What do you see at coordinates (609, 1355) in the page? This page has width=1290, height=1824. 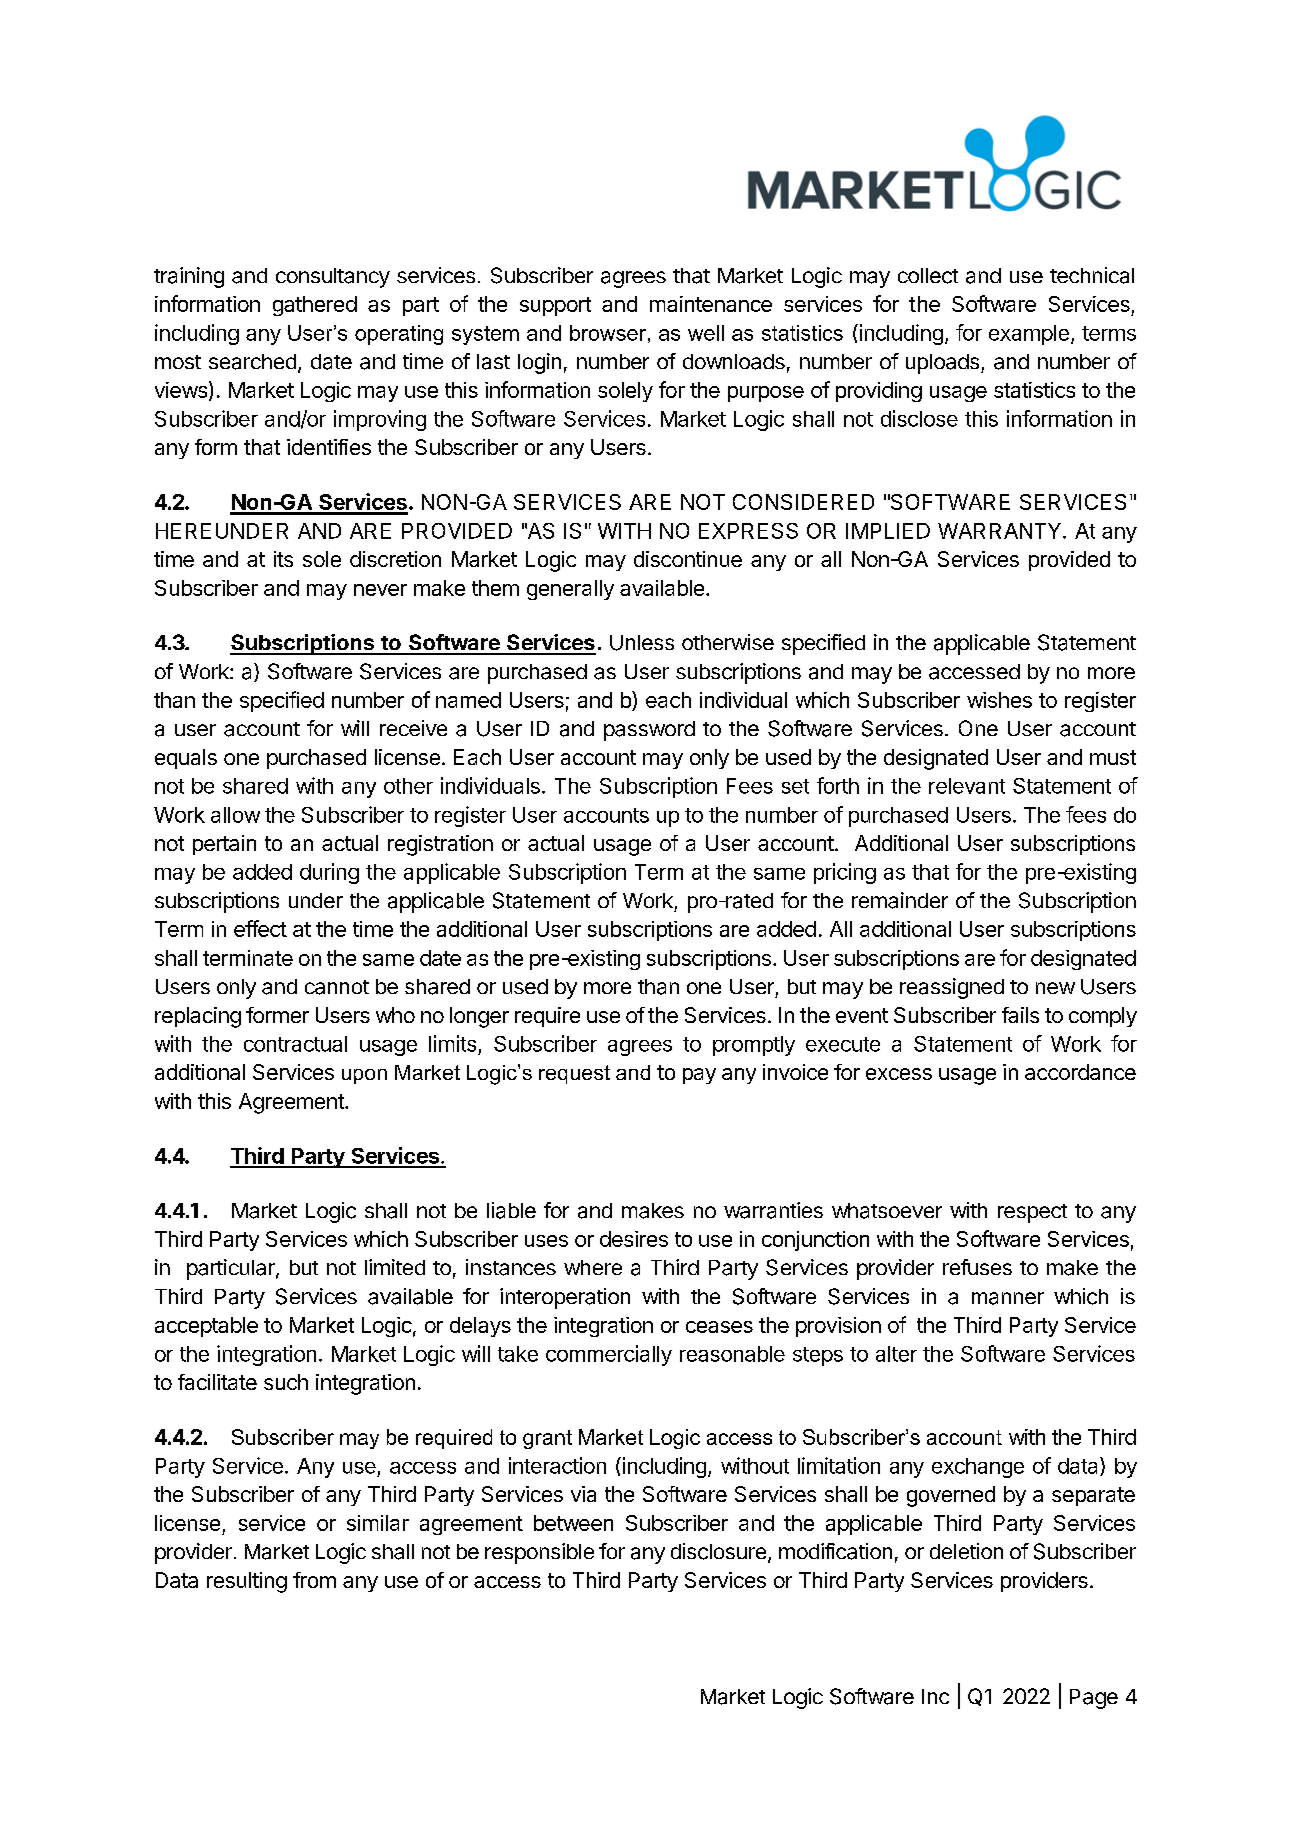 I see `commercially` at bounding box center [609, 1355].
